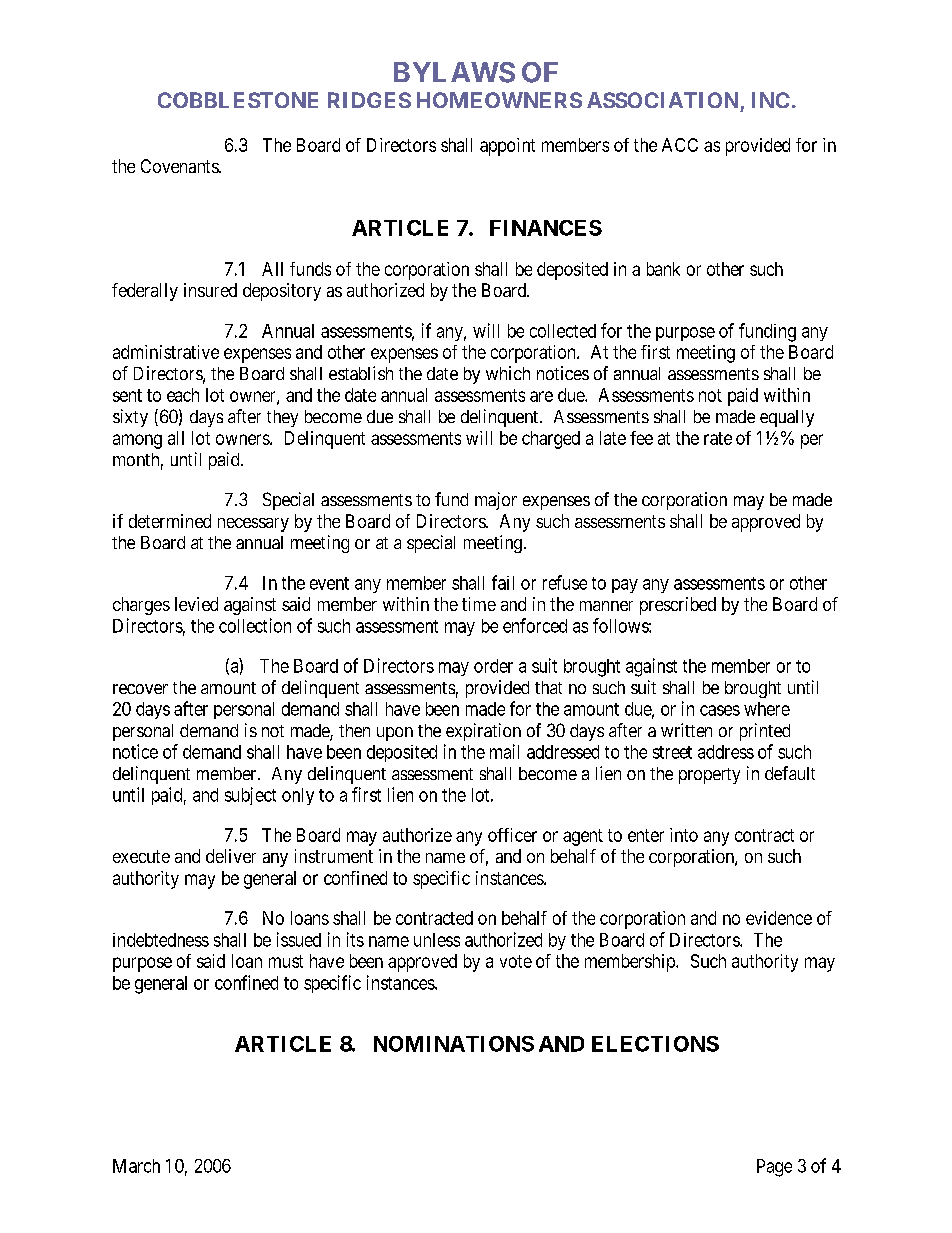 The width and height of the screenshot is (952, 1233). Describe the element at coordinates (196, 604) in the screenshot. I see `levied` at that location.
